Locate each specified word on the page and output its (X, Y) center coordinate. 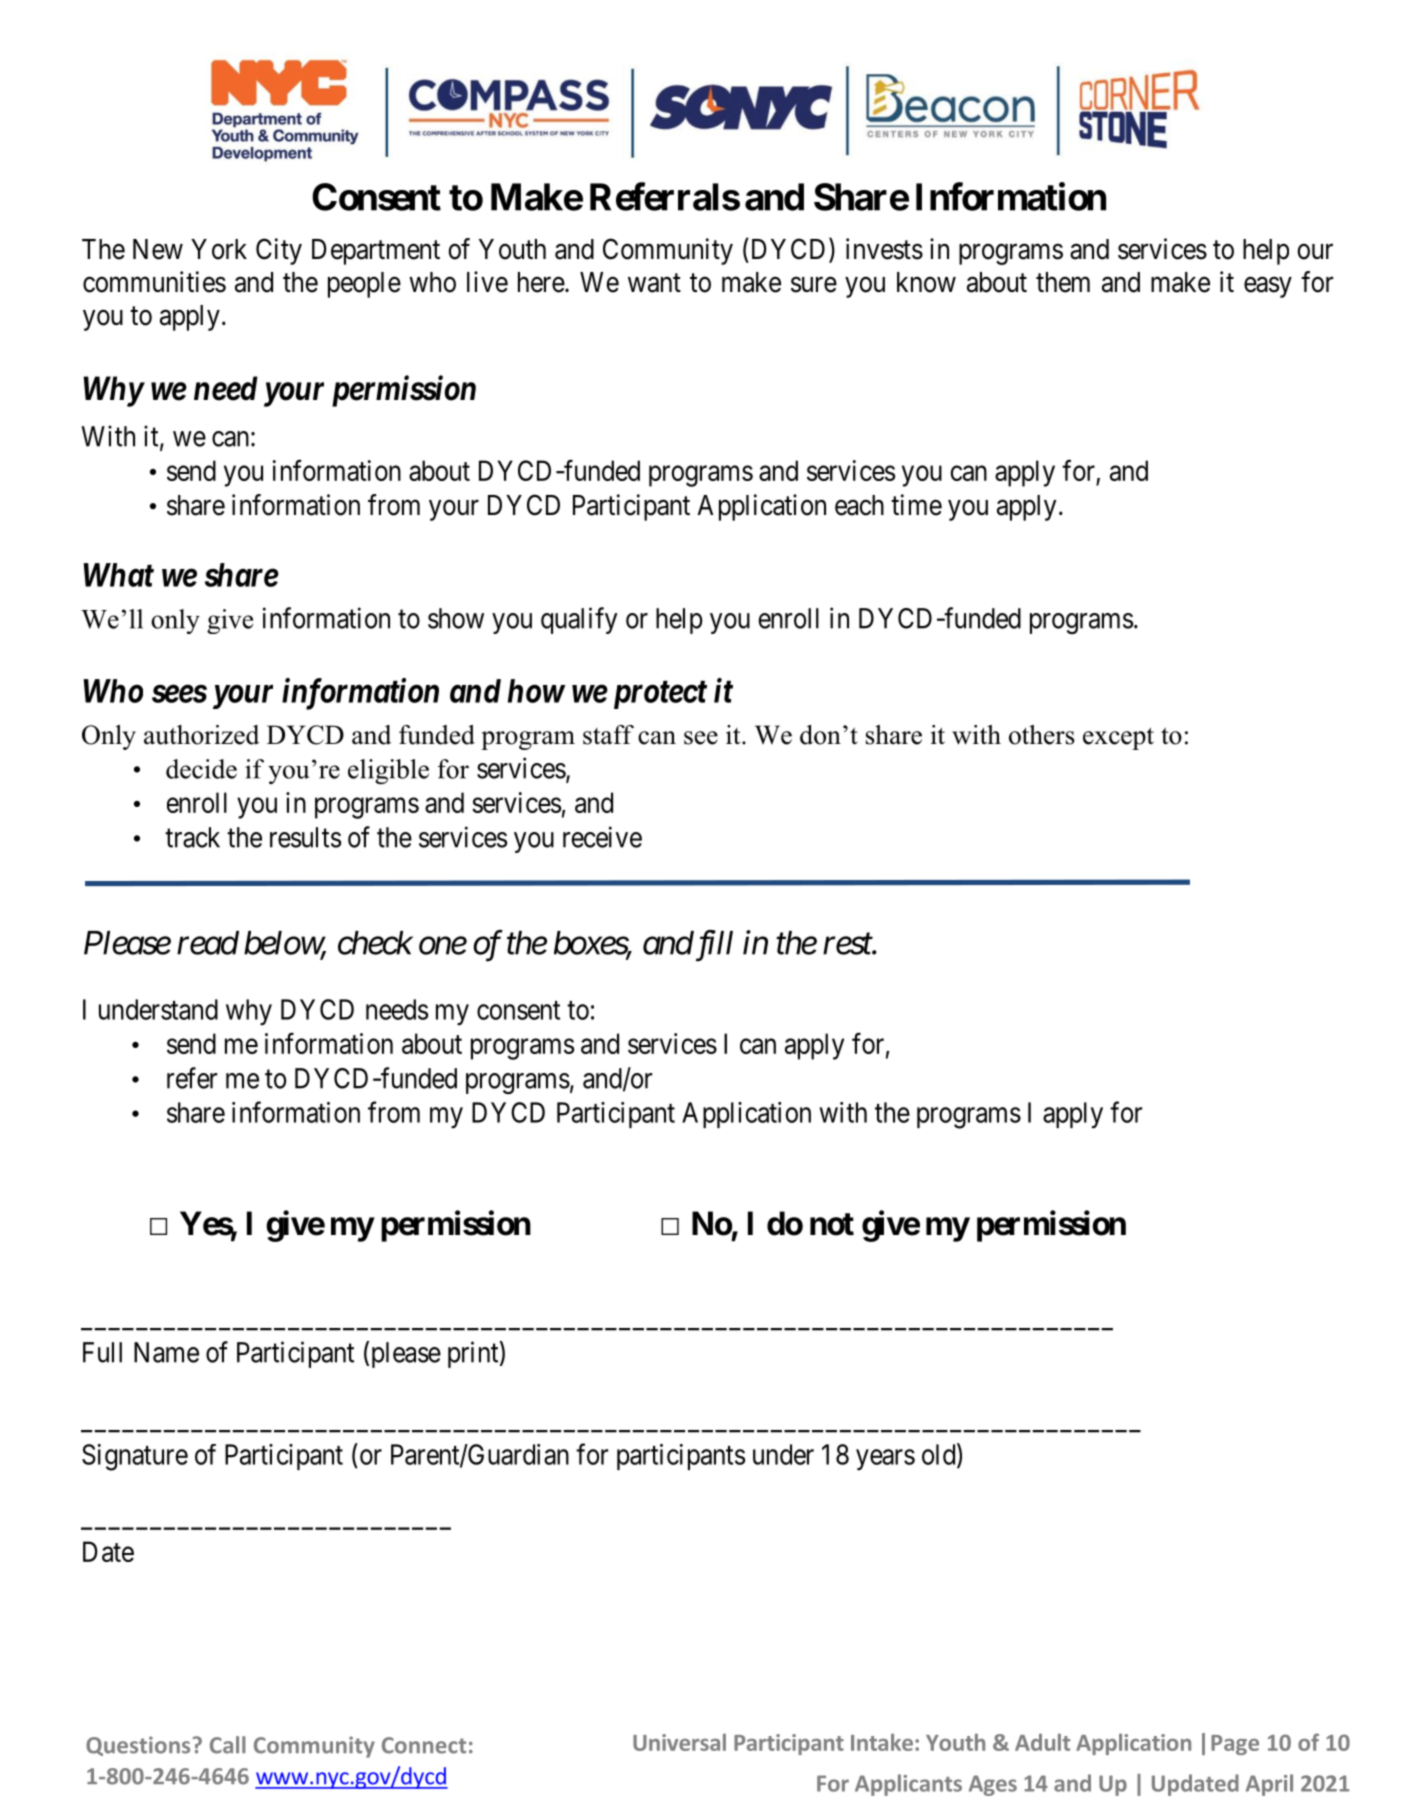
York (219, 249)
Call (228, 1745)
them (1063, 282)
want (654, 283)
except (1118, 738)
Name (166, 1352)
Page (1235, 1745)
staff (608, 735)
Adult (1042, 1742)
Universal (679, 1742)
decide (201, 769)
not (832, 1224)
